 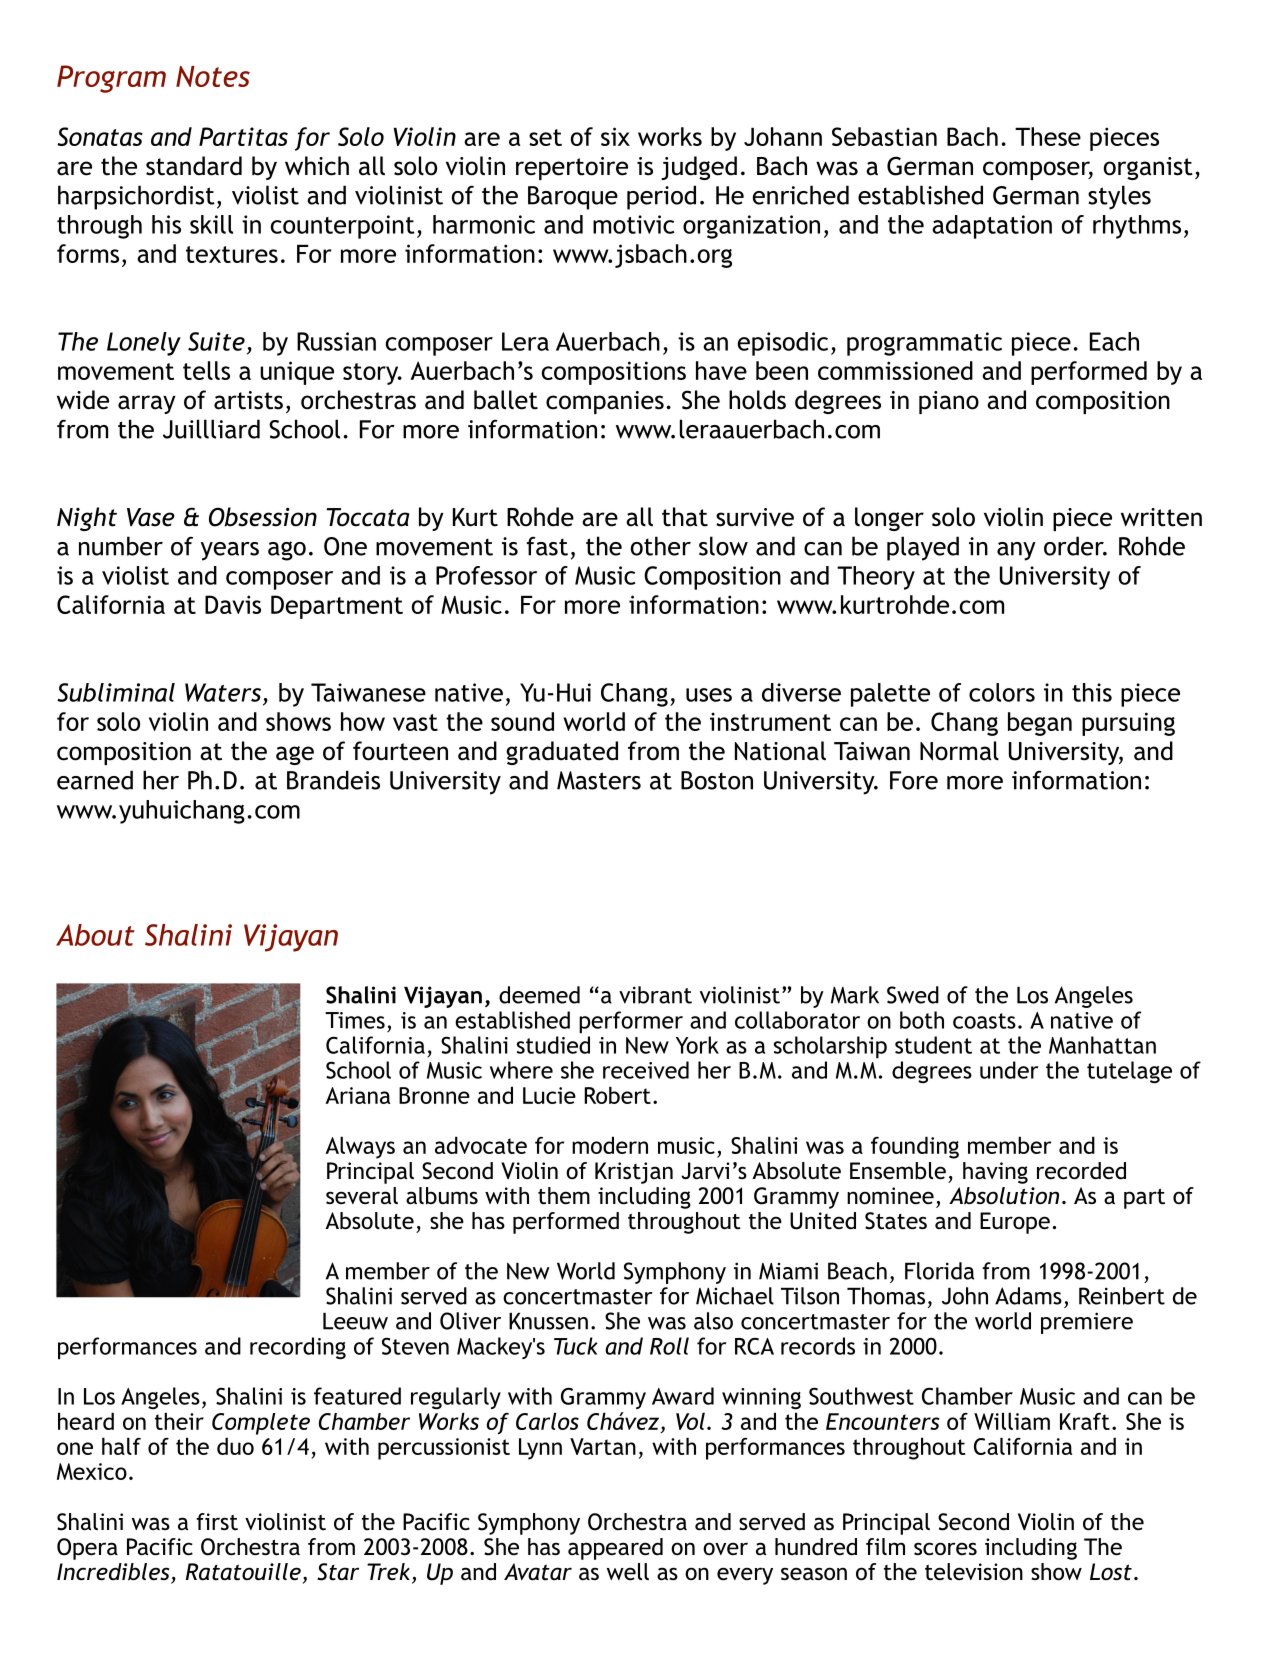 I want to click on any, so click(x=1016, y=551).
